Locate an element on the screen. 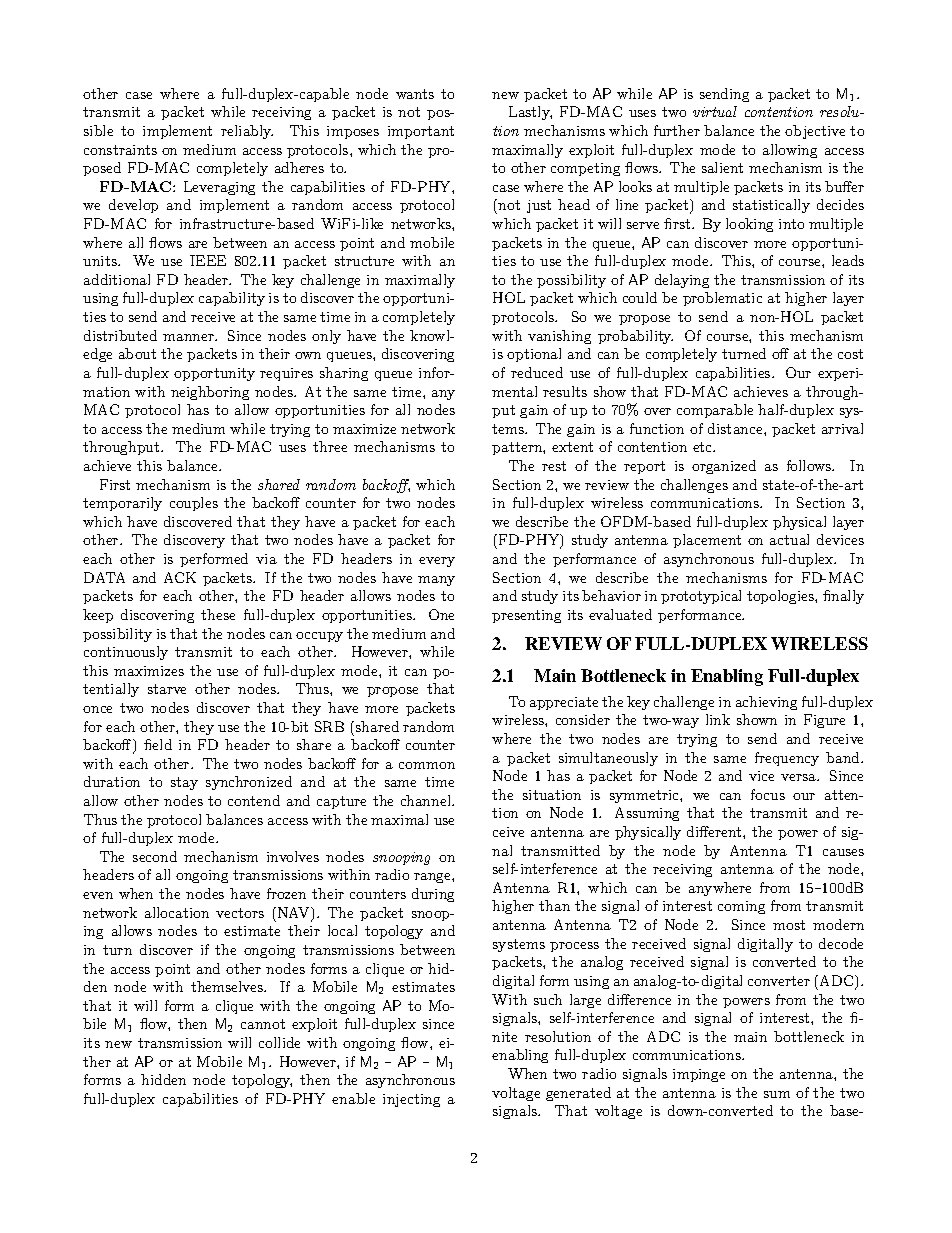 This screenshot has width=952, height=1233. extent is located at coordinates (572, 447).
